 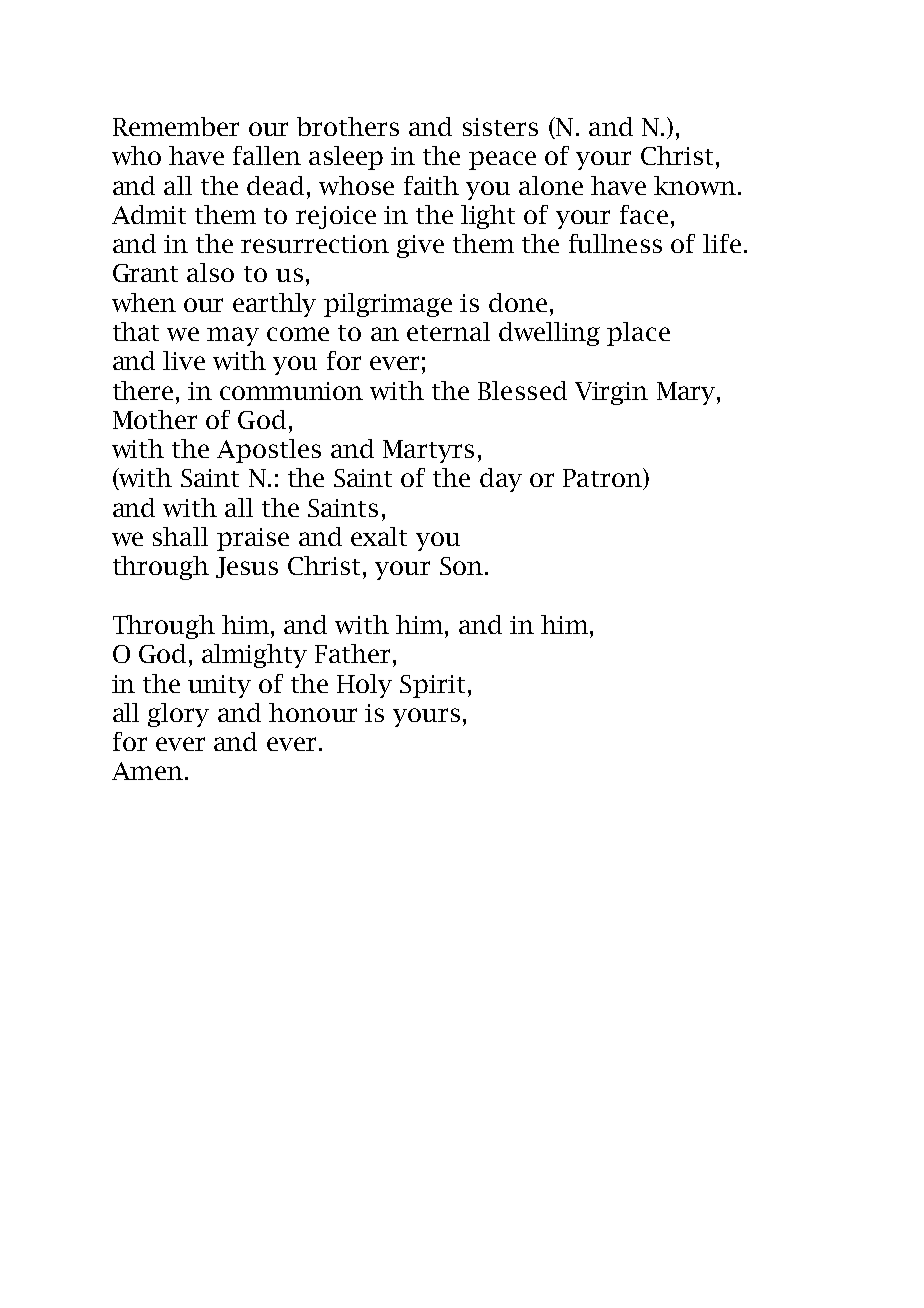 What do you see at coordinates (176, 126) in the screenshot?
I see `Remember` at bounding box center [176, 126].
